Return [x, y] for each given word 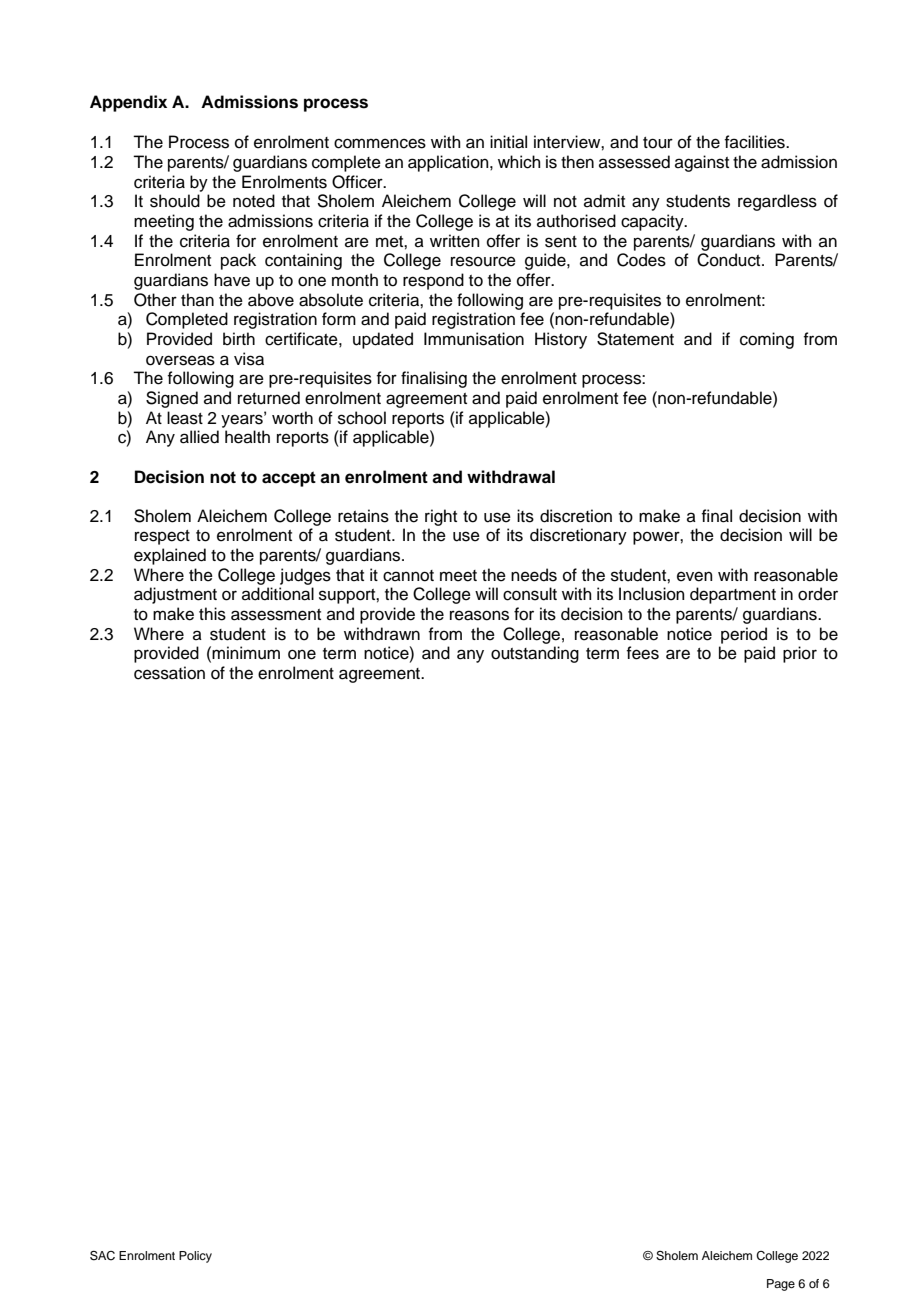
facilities [755, 142]
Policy [195, 1257]
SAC [102, 1256]
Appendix [128, 103]
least [185, 418]
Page [781, 1285]
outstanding [535, 654]
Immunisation [474, 339]
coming [767, 340]
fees [642, 653]
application [449, 163]
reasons [479, 615]
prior [800, 654]
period [744, 635]
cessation [169, 673]
